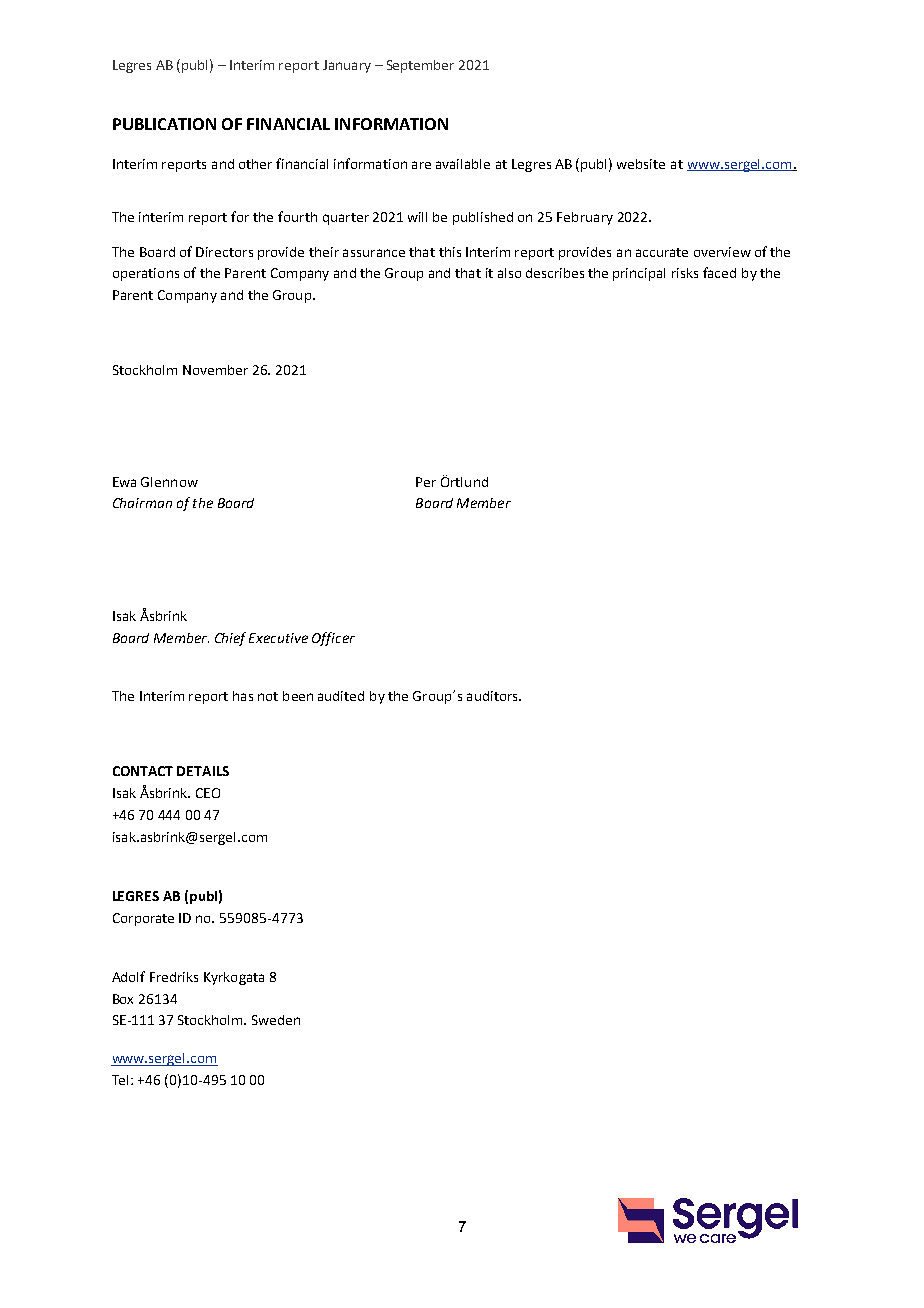  What do you see at coordinates (230, 639) in the document?
I see `Chief` at bounding box center [230, 639].
